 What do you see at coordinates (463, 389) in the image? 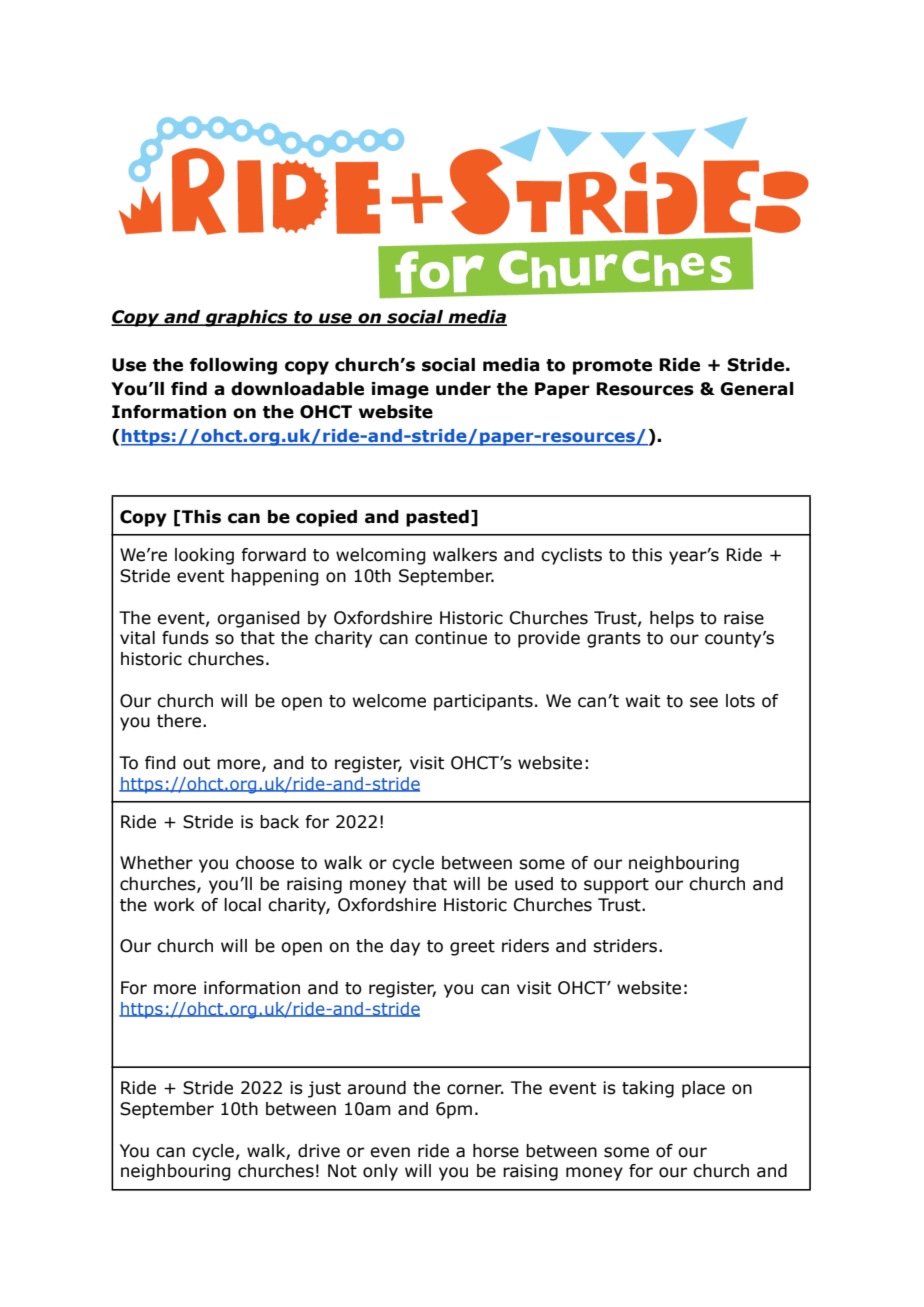
I see `under` at bounding box center [463, 389].
